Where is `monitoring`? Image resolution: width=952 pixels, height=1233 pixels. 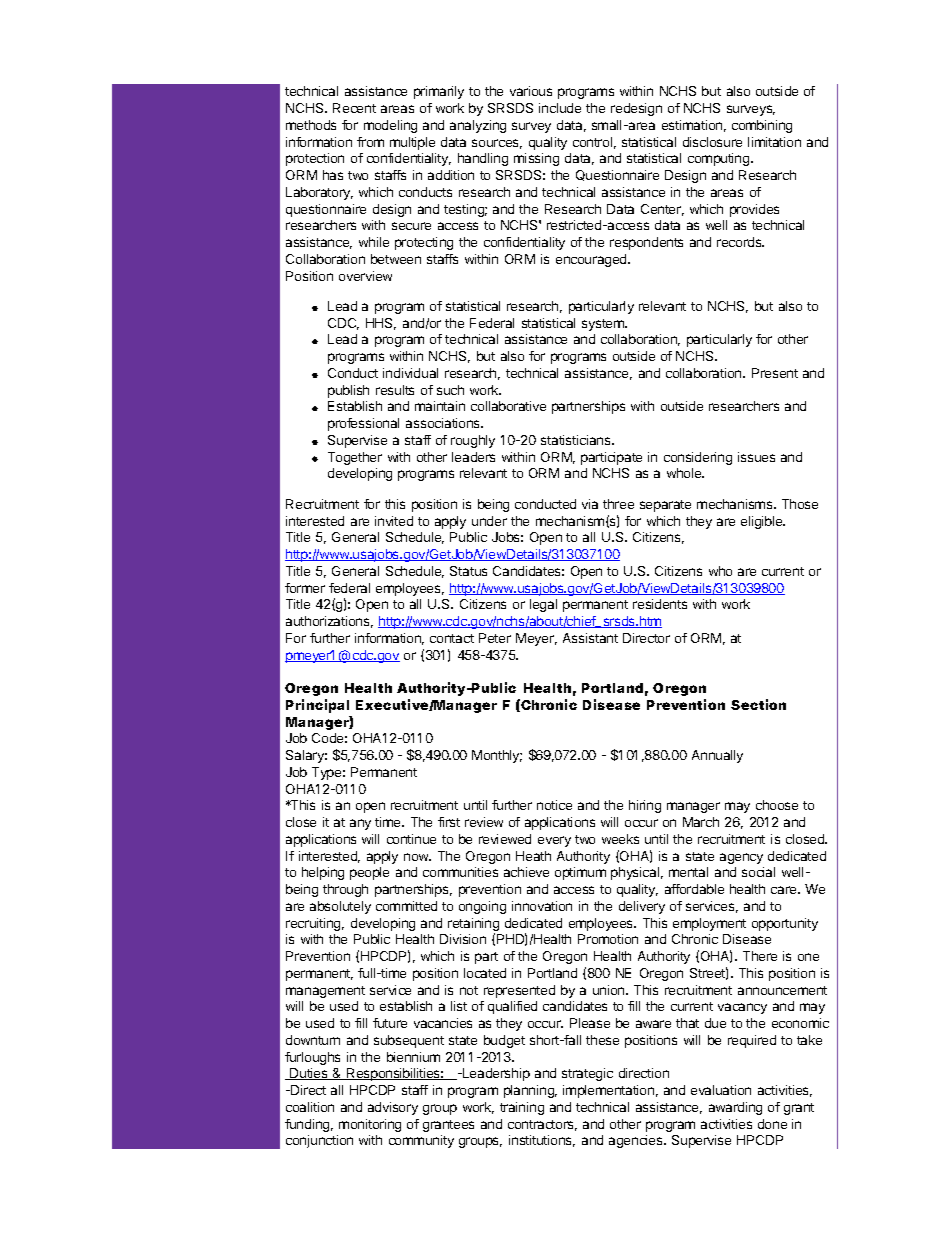 monitoring is located at coordinates (370, 1125).
